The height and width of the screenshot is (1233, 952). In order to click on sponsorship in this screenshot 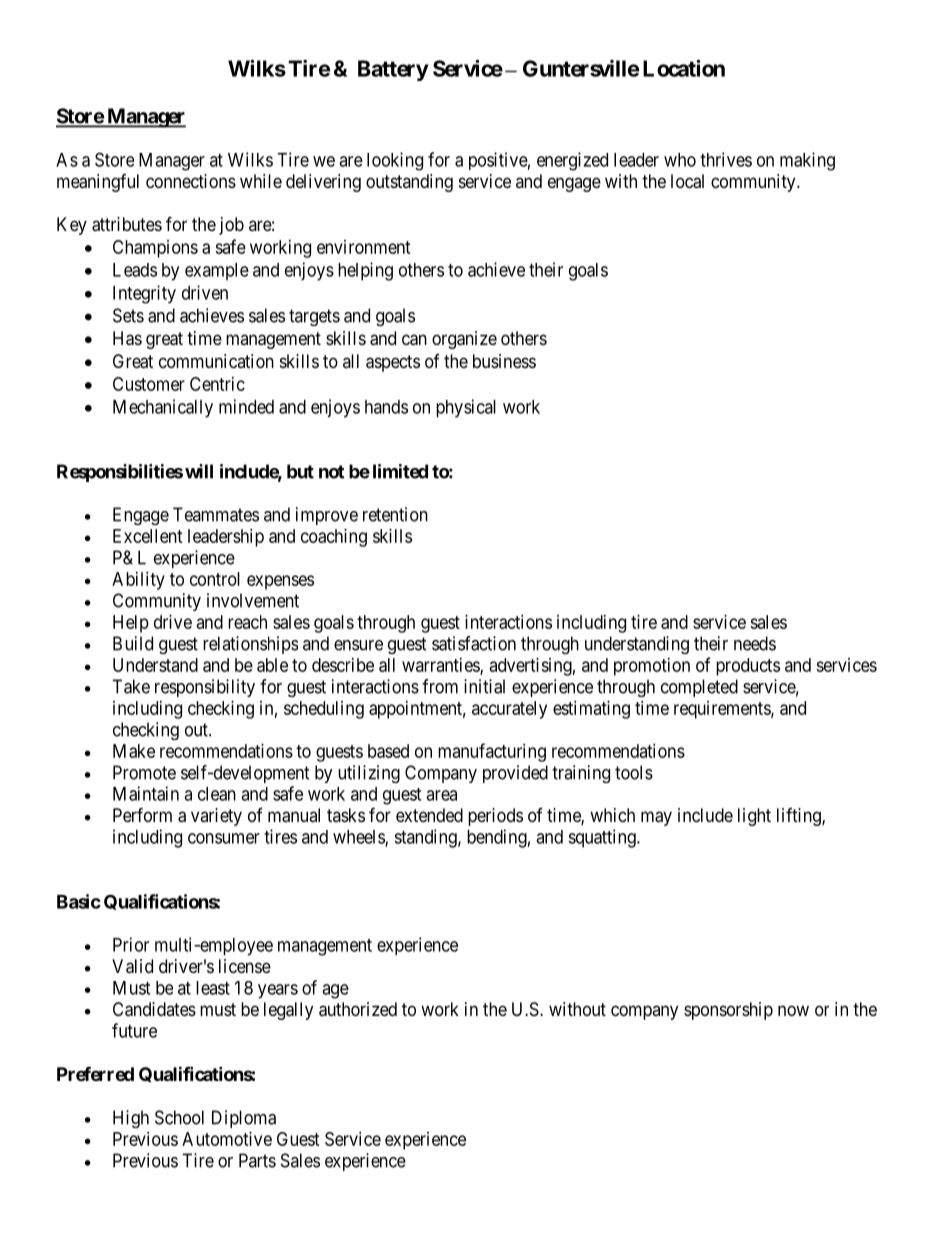, I will do `click(728, 1011)`.
